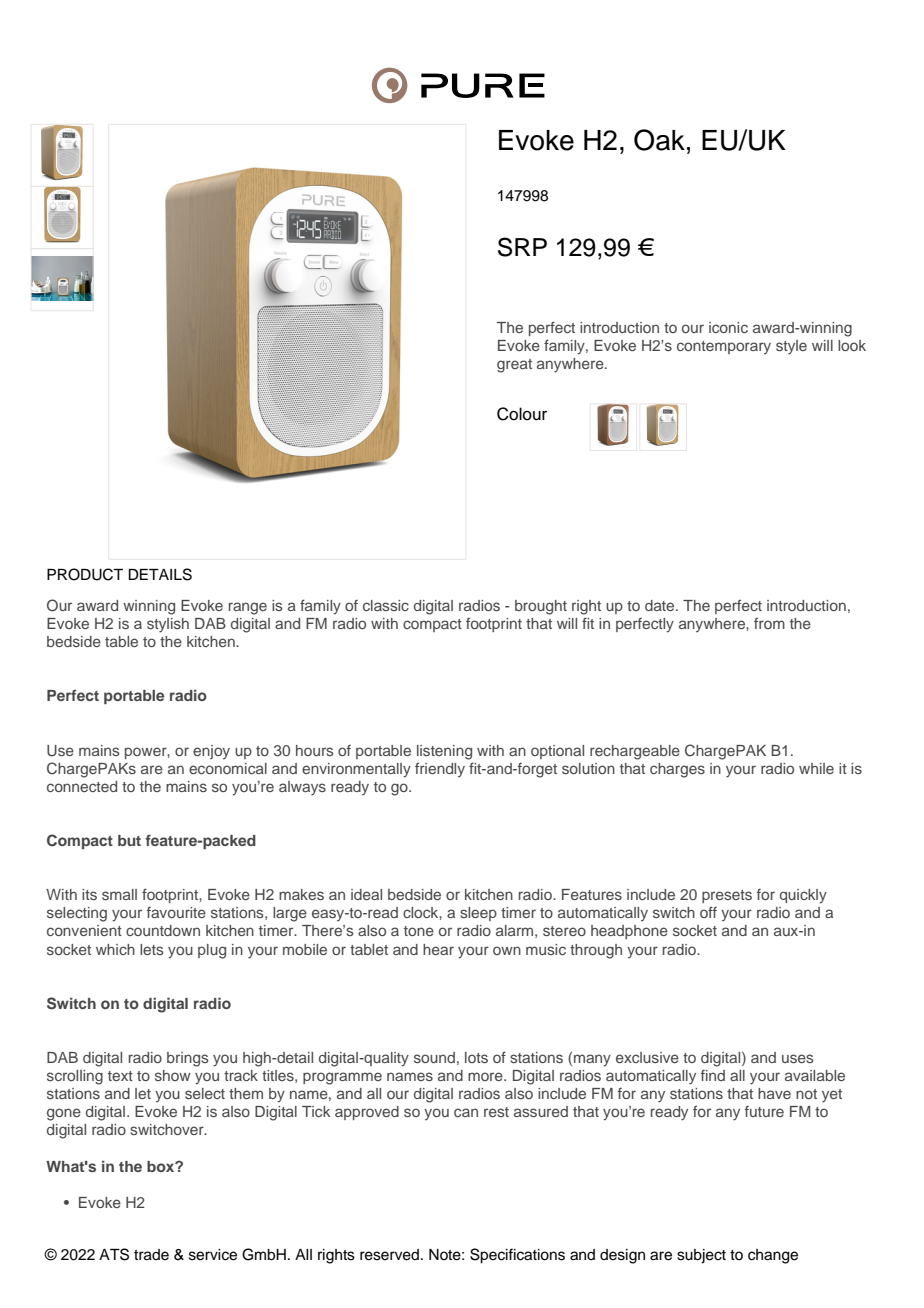 The image size is (924, 1308). I want to click on contemporary, so click(724, 347).
